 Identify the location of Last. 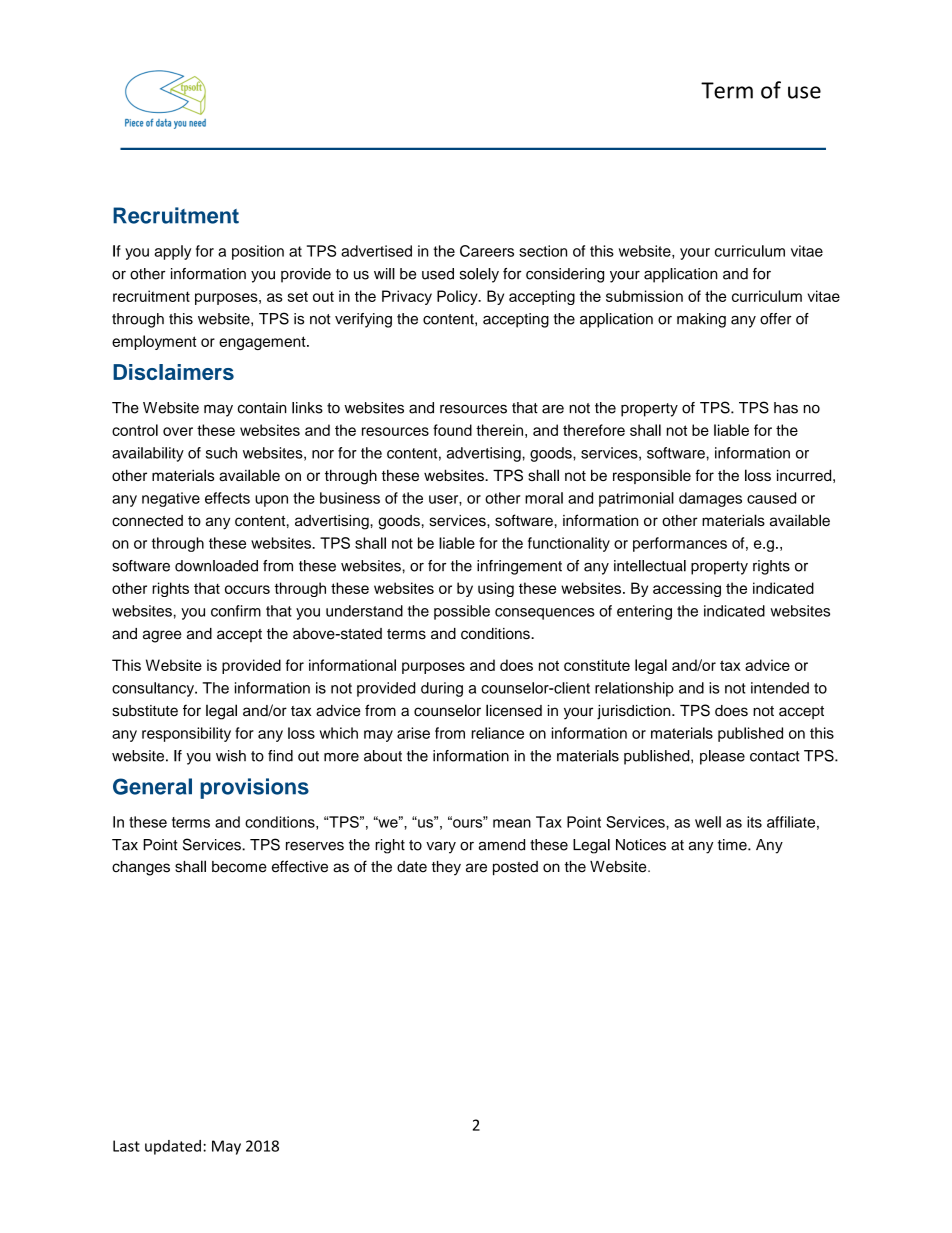
(126, 1146).
